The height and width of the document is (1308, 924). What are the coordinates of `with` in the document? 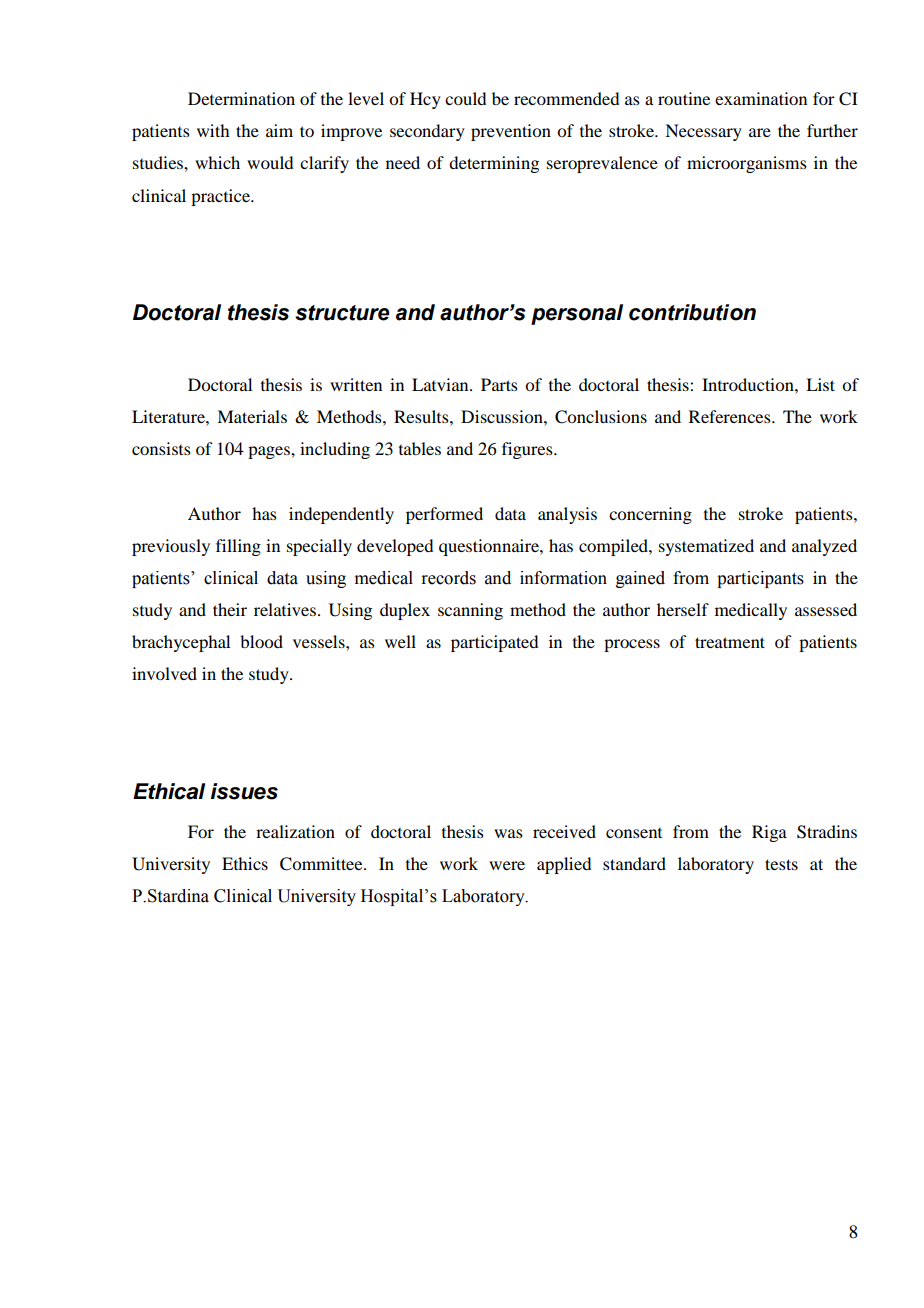 It's located at (213, 130).
